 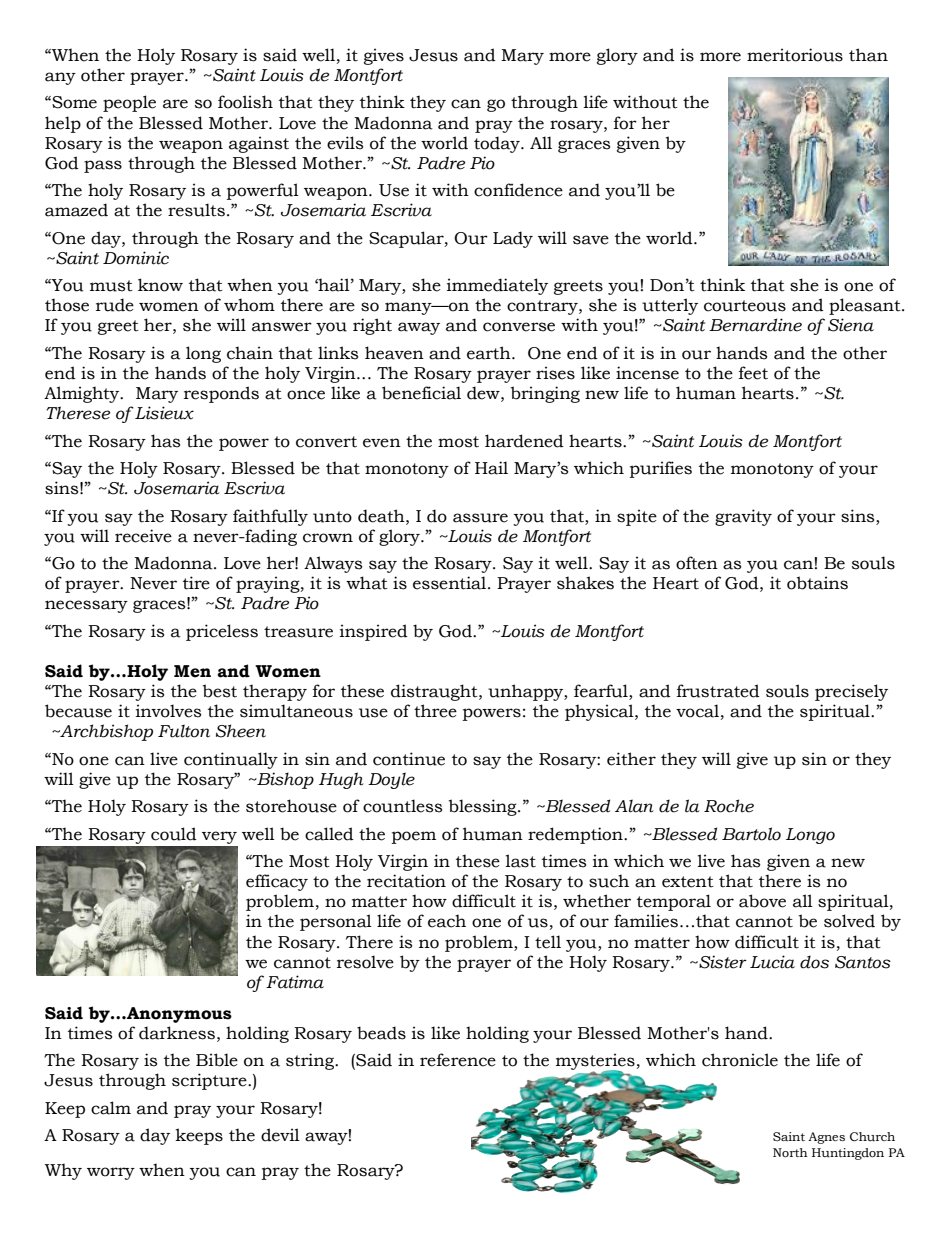 I want to click on Roche, so click(x=729, y=806).
